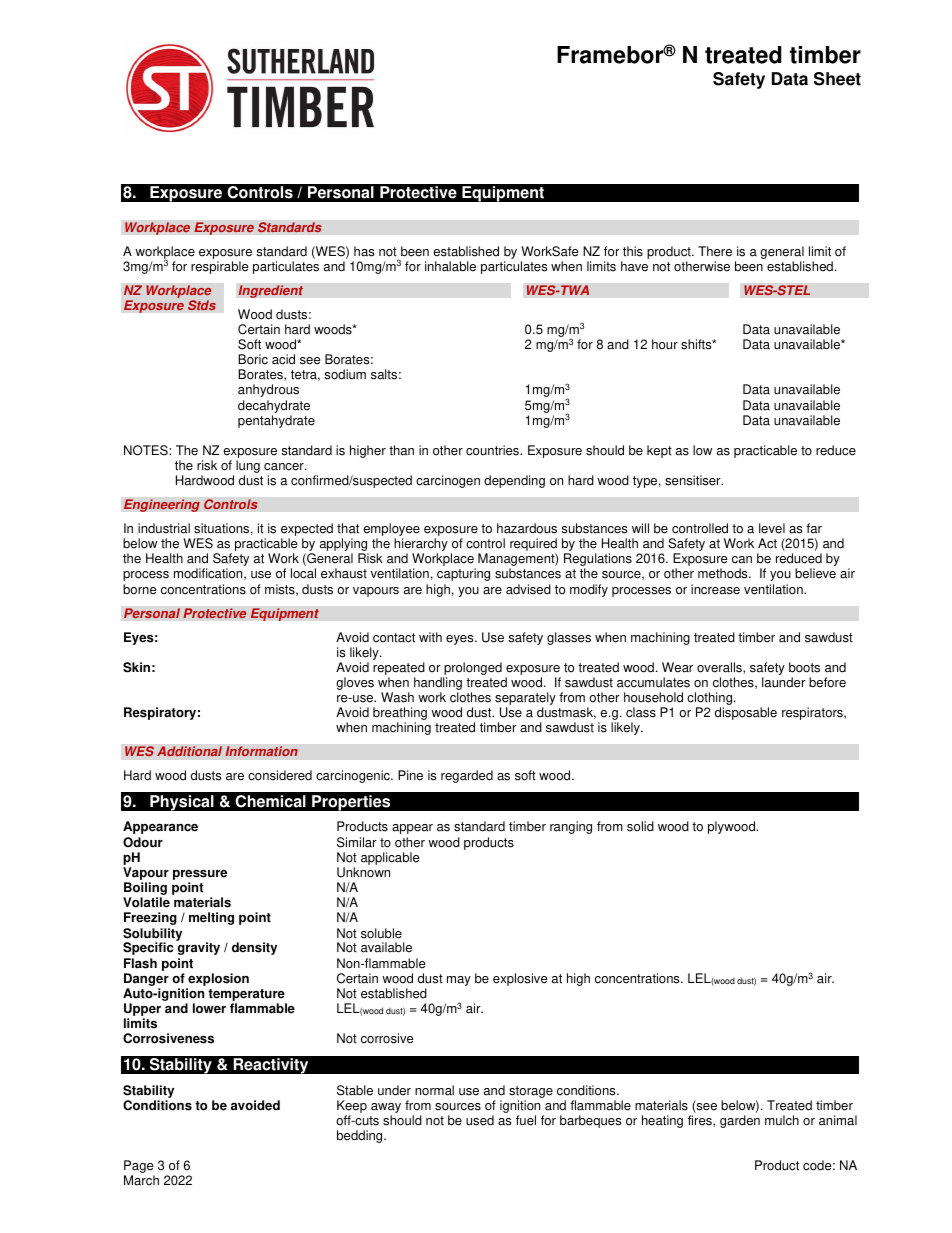 The width and height of the screenshot is (952, 1233). Describe the element at coordinates (480, 1120) in the screenshot. I see `used` at that location.
